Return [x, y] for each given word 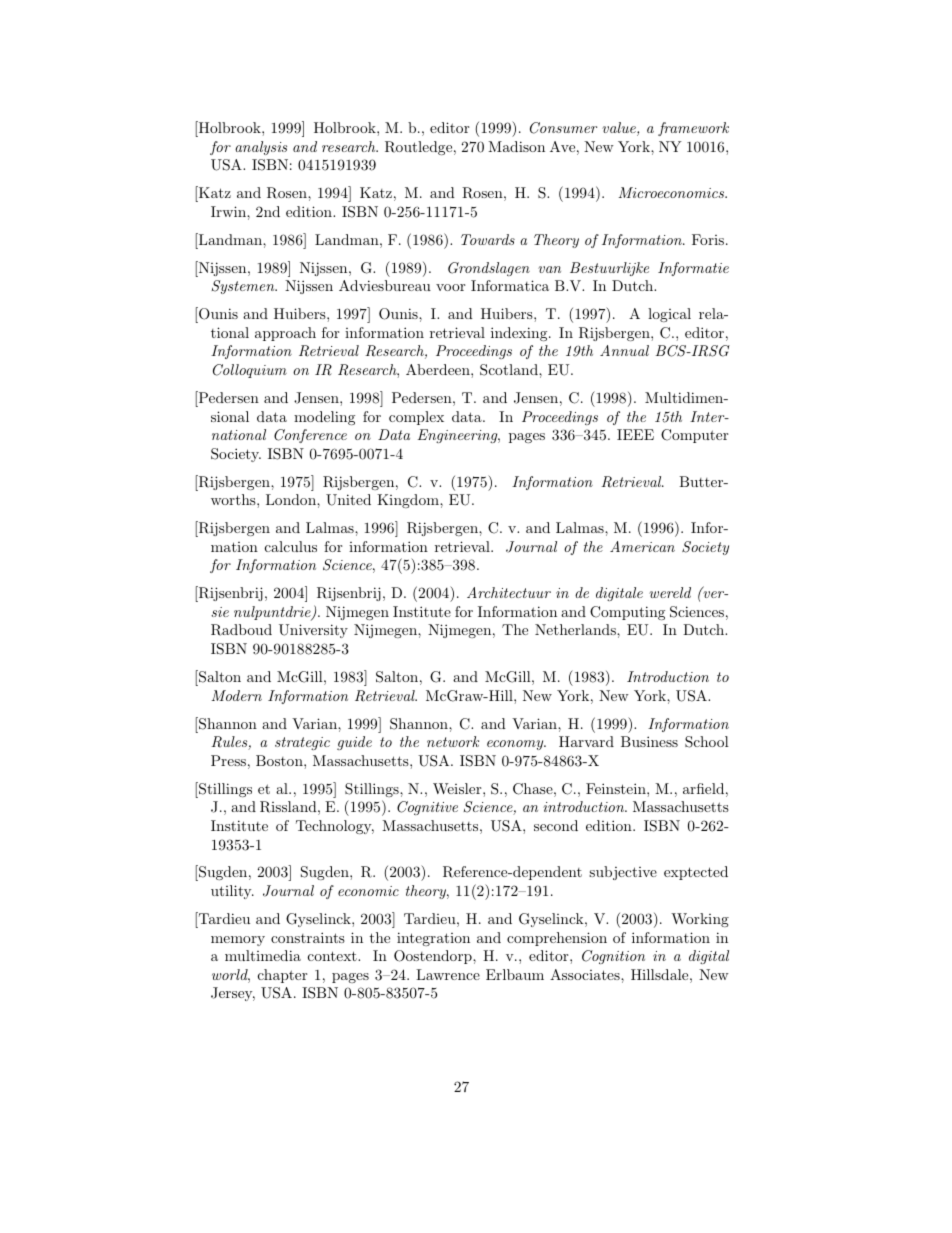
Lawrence [448, 974]
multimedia [263, 955]
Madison [516, 146]
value [620, 129]
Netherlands [576, 629]
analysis [261, 148]
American [642, 546]
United [348, 500]
